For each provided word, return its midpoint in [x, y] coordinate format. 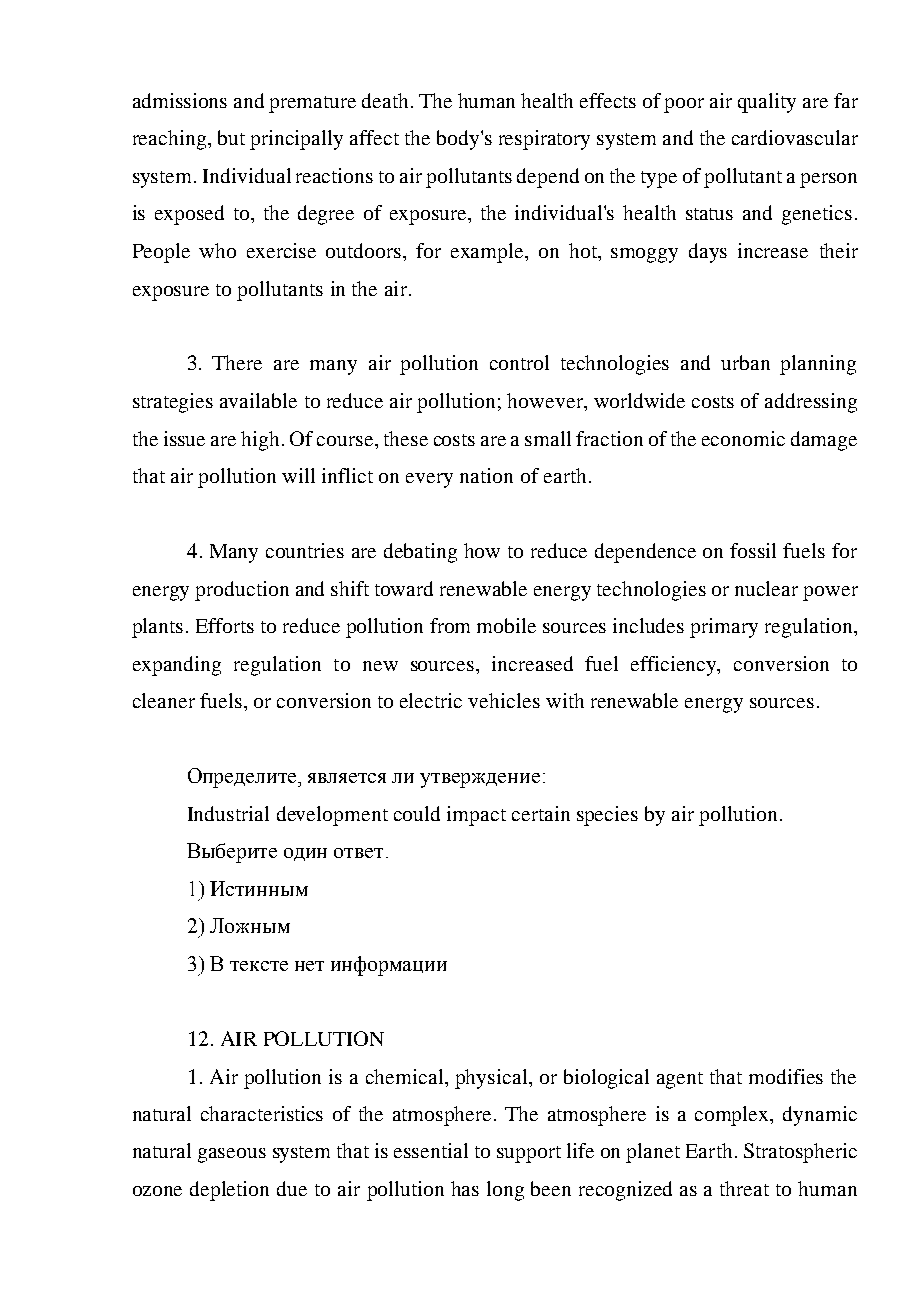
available [258, 400]
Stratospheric [800, 1153]
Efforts [225, 625]
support [529, 1154]
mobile [506, 625]
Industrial [228, 813]
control [519, 362]
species [607, 816]
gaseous [232, 1155]
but [231, 137]
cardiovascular [795, 137]
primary [724, 628]
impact [476, 816]
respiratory [544, 140]
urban [745, 362]
